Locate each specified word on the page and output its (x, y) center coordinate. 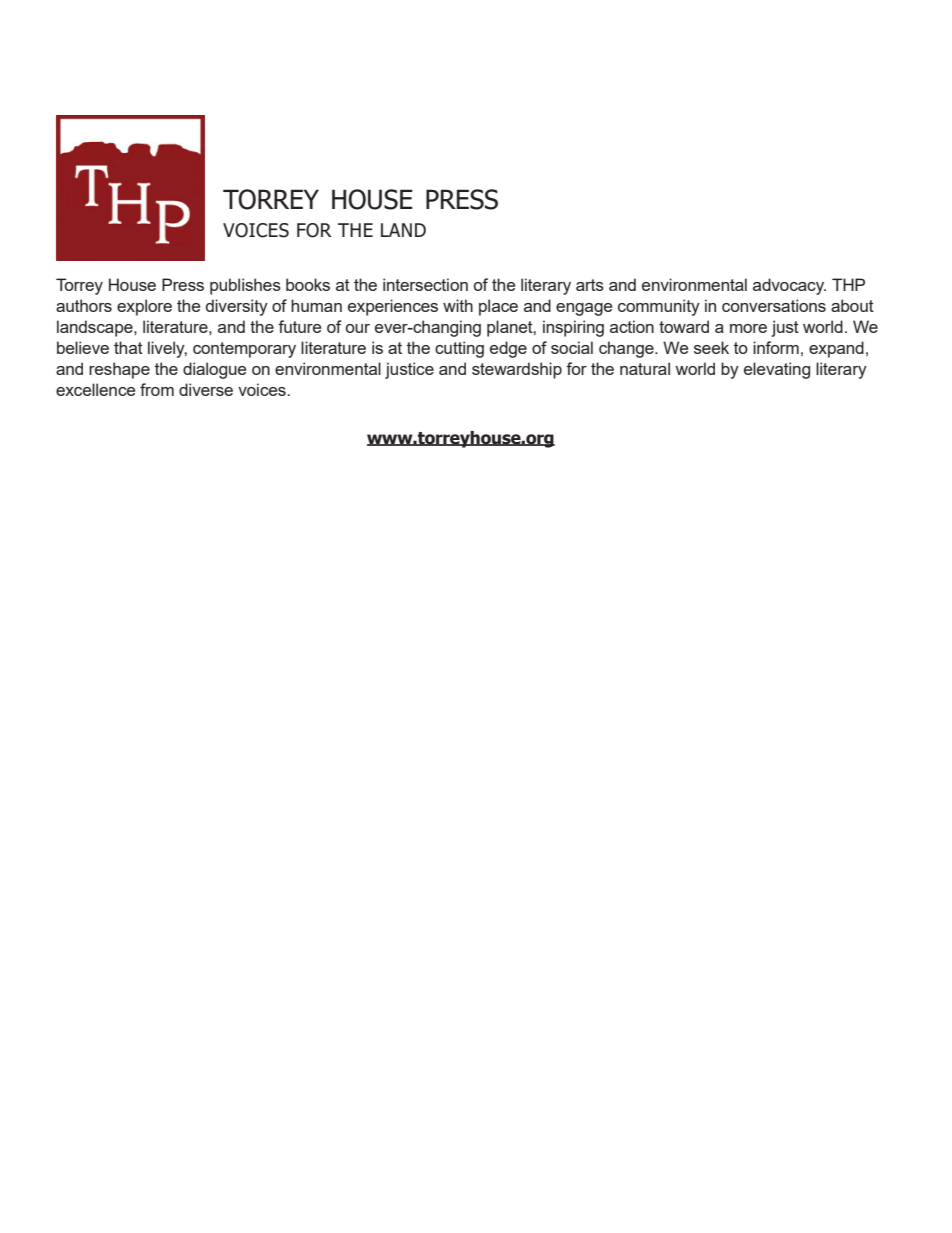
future (299, 326)
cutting (459, 349)
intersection (425, 284)
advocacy (789, 286)
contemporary (244, 350)
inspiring (573, 328)
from (157, 389)
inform (776, 347)
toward (684, 326)
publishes (245, 286)
